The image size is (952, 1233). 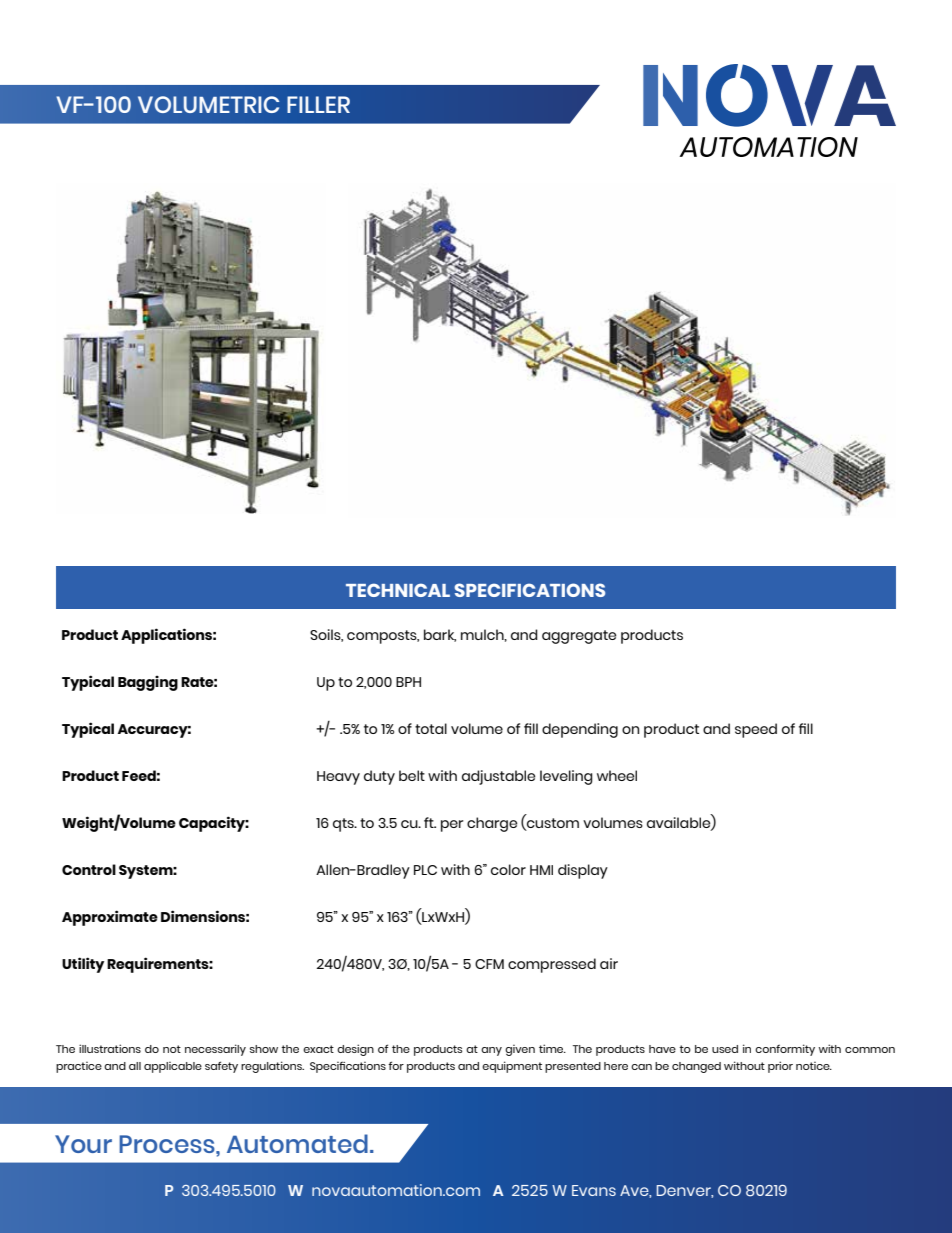 I want to click on bark, so click(x=440, y=635).
